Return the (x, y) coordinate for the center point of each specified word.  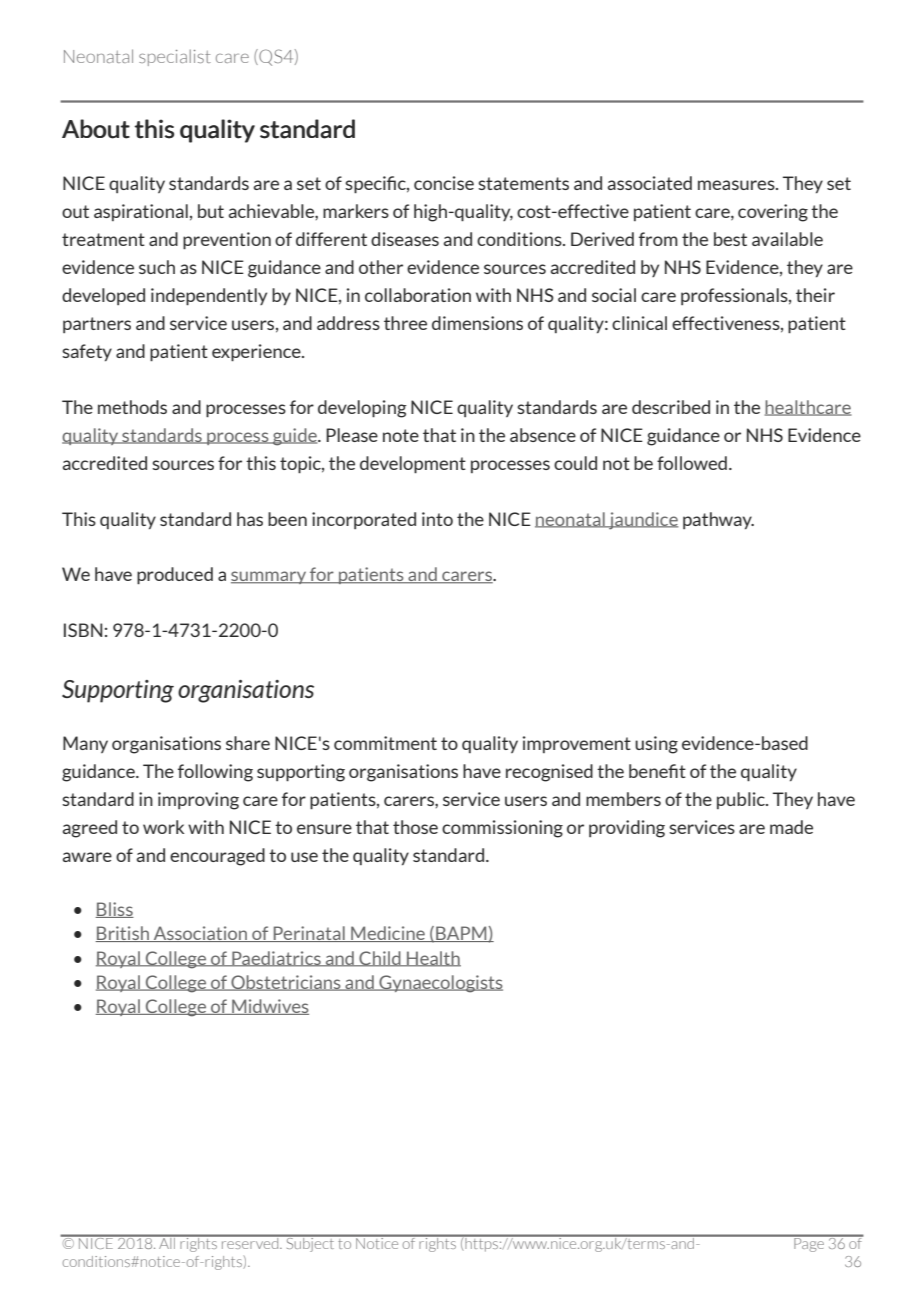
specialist (175, 57)
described (671, 407)
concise (444, 183)
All (167, 1242)
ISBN (83, 630)
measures (737, 185)
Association (200, 934)
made (791, 827)
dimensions (477, 323)
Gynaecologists (440, 984)
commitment (385, 743)
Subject (310, 1243)
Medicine (388, 934)
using (656, 745)
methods (132, 407)
